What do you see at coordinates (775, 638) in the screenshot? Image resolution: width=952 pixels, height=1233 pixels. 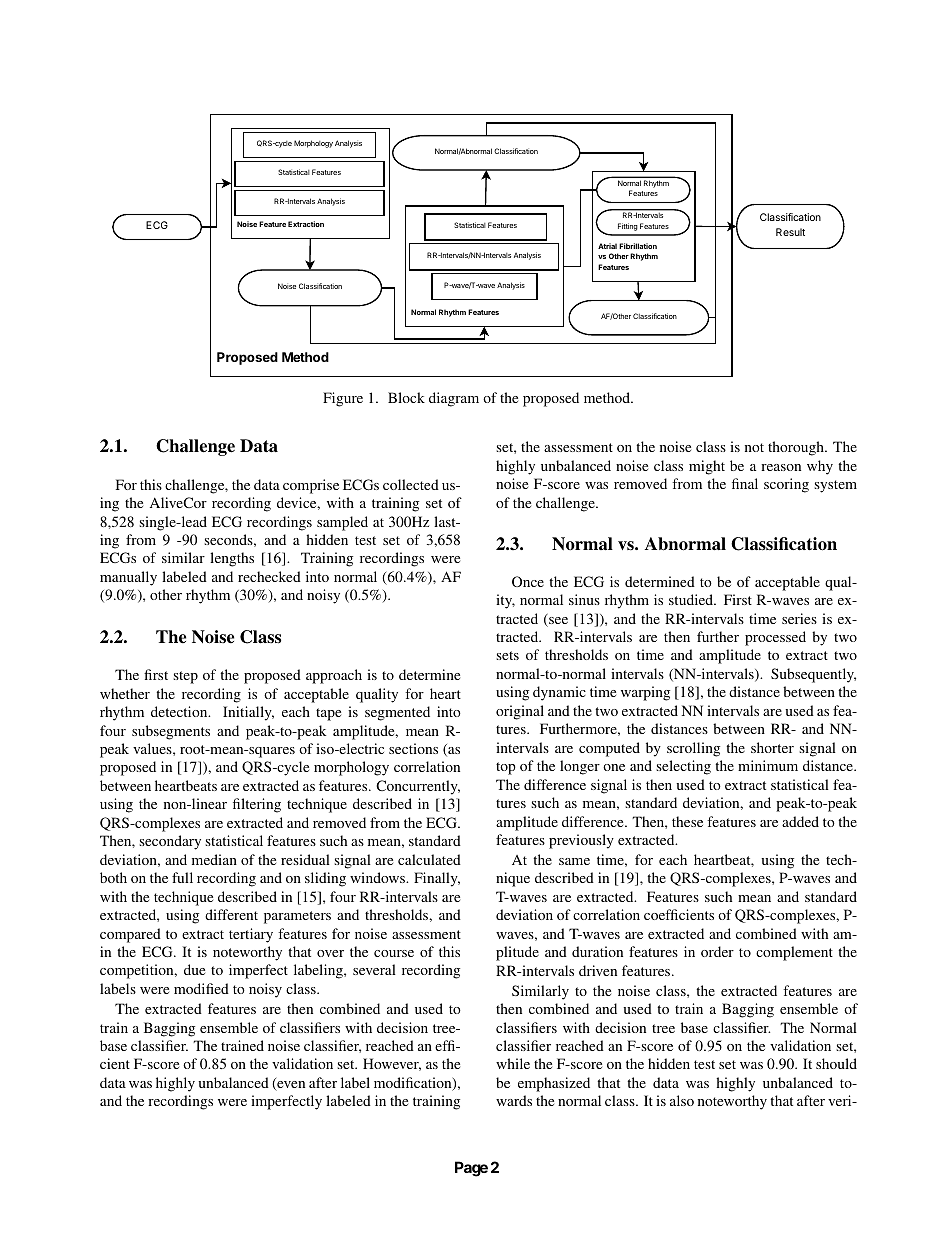 I see `processed` at bounding box center [775, 638].
